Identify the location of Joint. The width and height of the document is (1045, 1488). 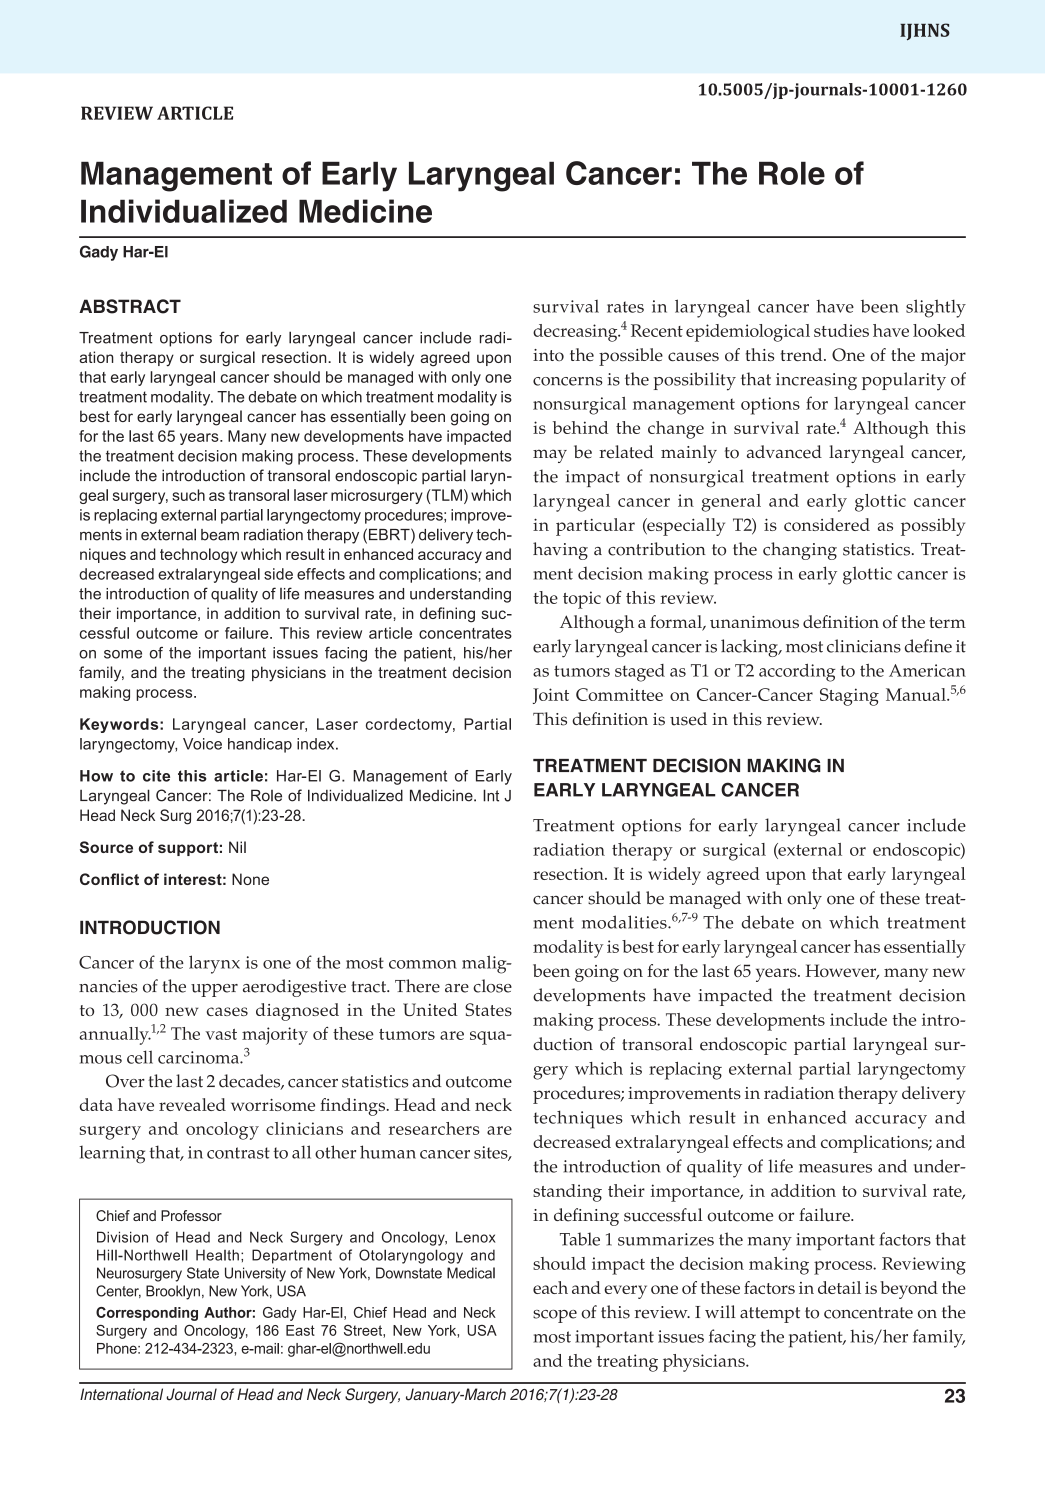
(551, 696).
